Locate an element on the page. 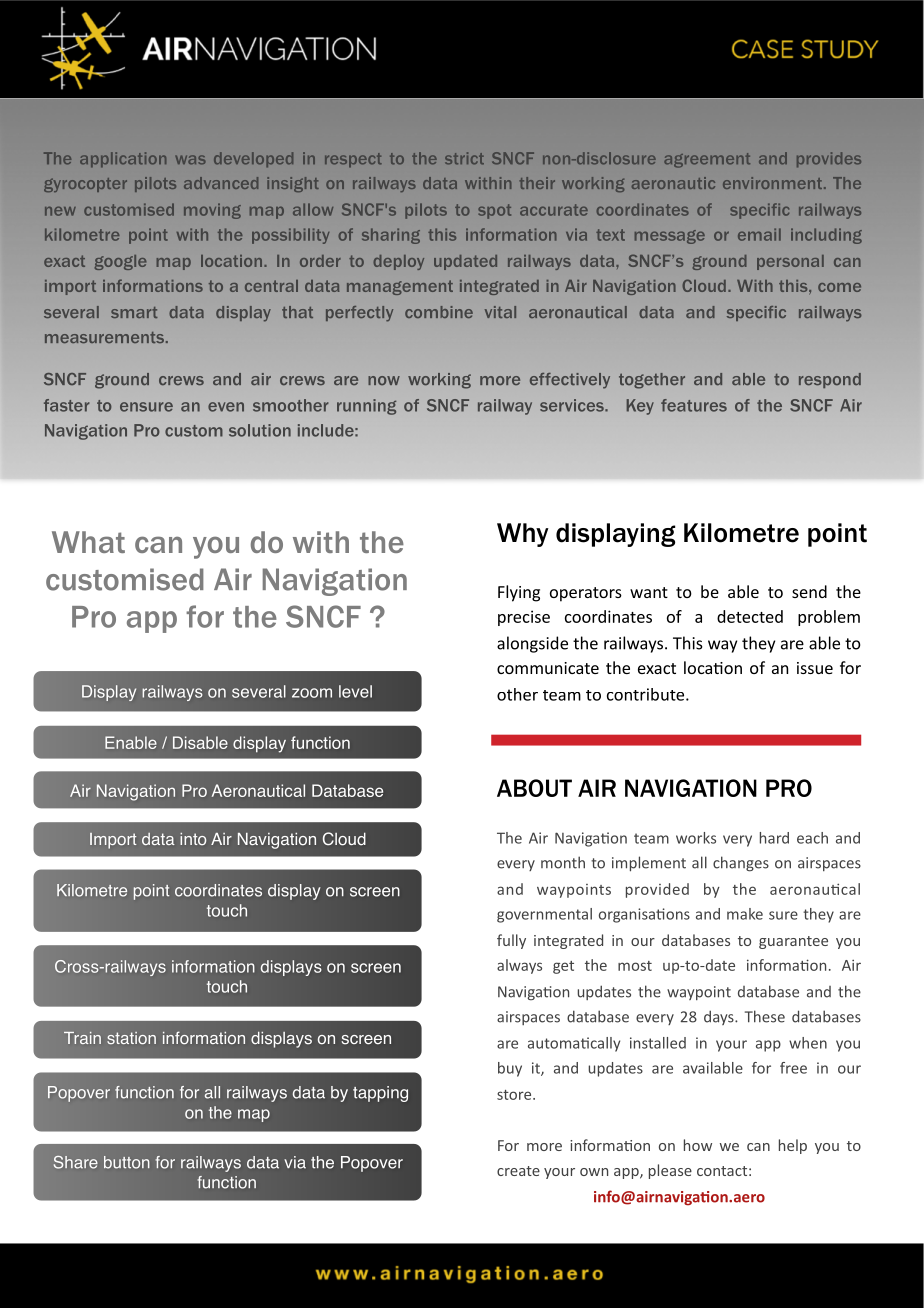 This page has width=924, height=1308. What is located at coordinates (88, 542).
